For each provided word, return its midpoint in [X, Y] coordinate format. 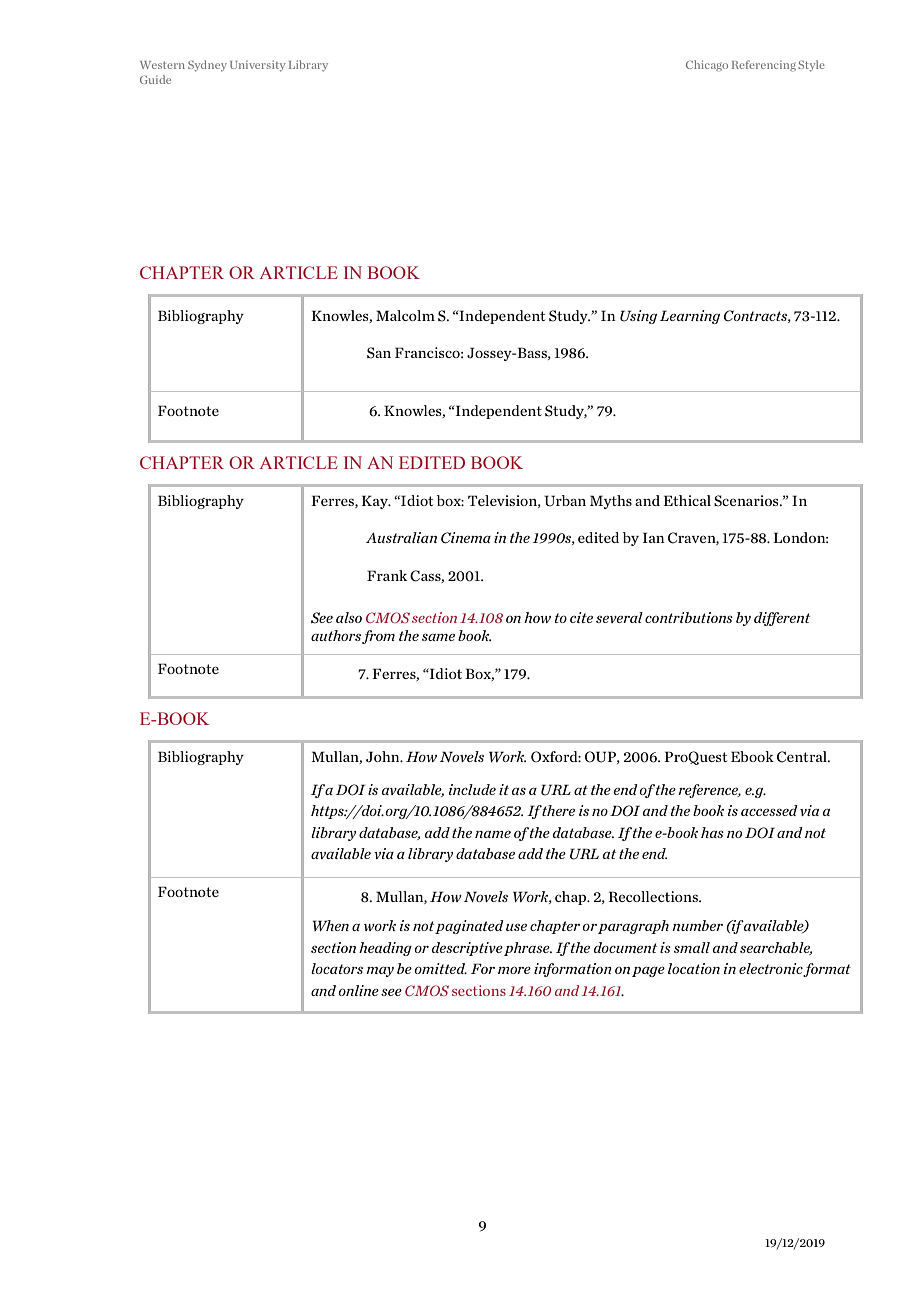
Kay [376, 502]
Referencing [764, 66]
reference [709, 791]
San [379, 353]
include [472, 789]
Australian [401, 537]
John [384, 757]
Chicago [707, 66]
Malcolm [405, 315]
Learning [690, 317]
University [258, 66]
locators [337, 968]
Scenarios [747, 501]
